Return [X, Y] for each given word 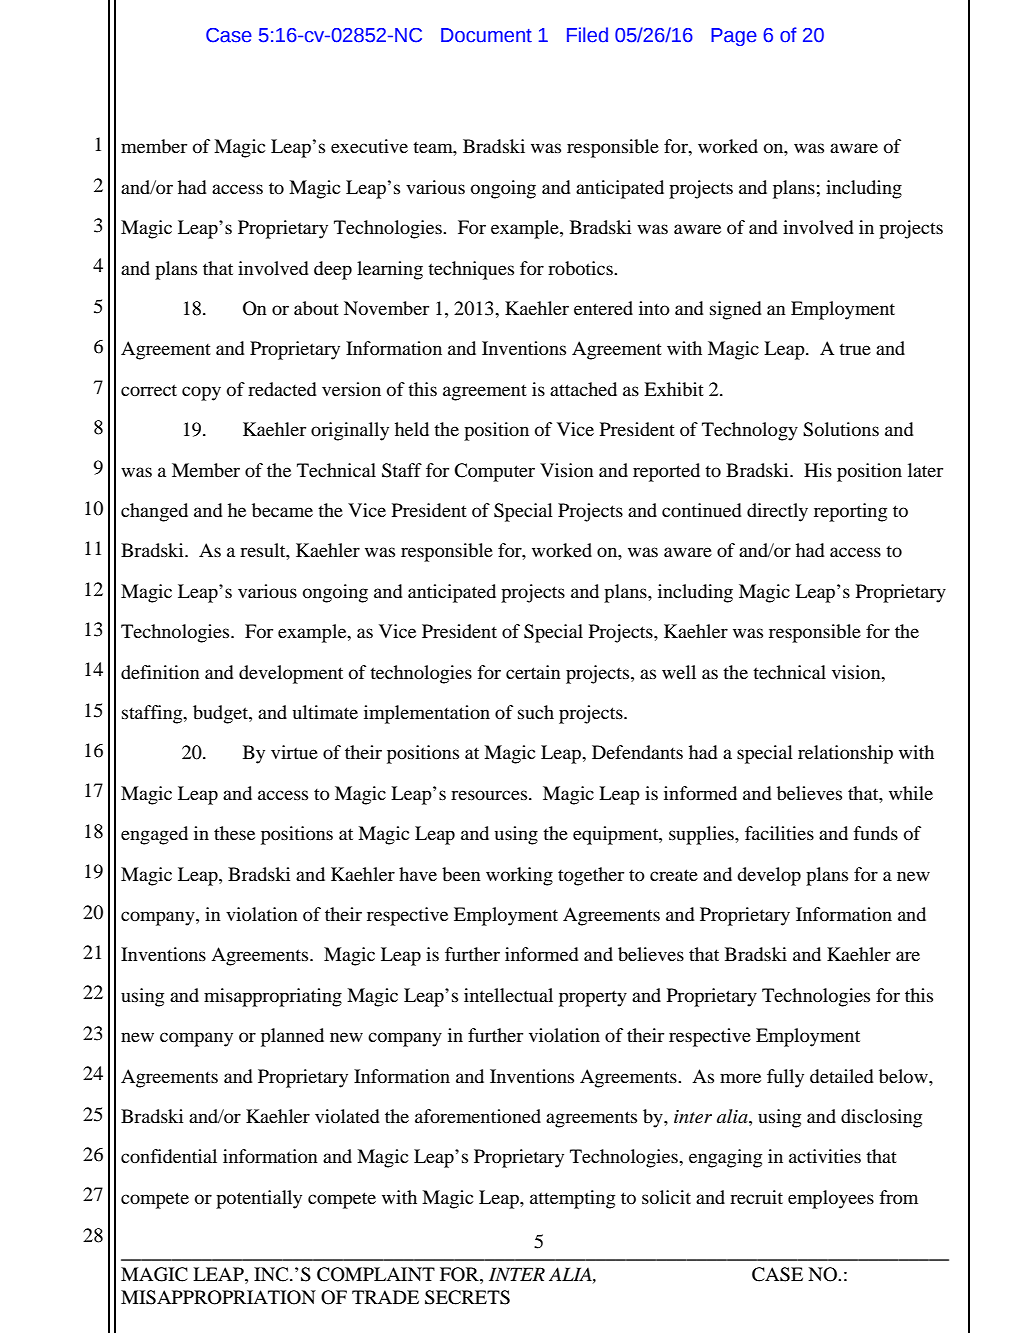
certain [533, 672]
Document [486, 35]
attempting [572, 1199]
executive [369, 146]
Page [734, 37]
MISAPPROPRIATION [218, 1297]
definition [160, 672]
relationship [845, 754]
